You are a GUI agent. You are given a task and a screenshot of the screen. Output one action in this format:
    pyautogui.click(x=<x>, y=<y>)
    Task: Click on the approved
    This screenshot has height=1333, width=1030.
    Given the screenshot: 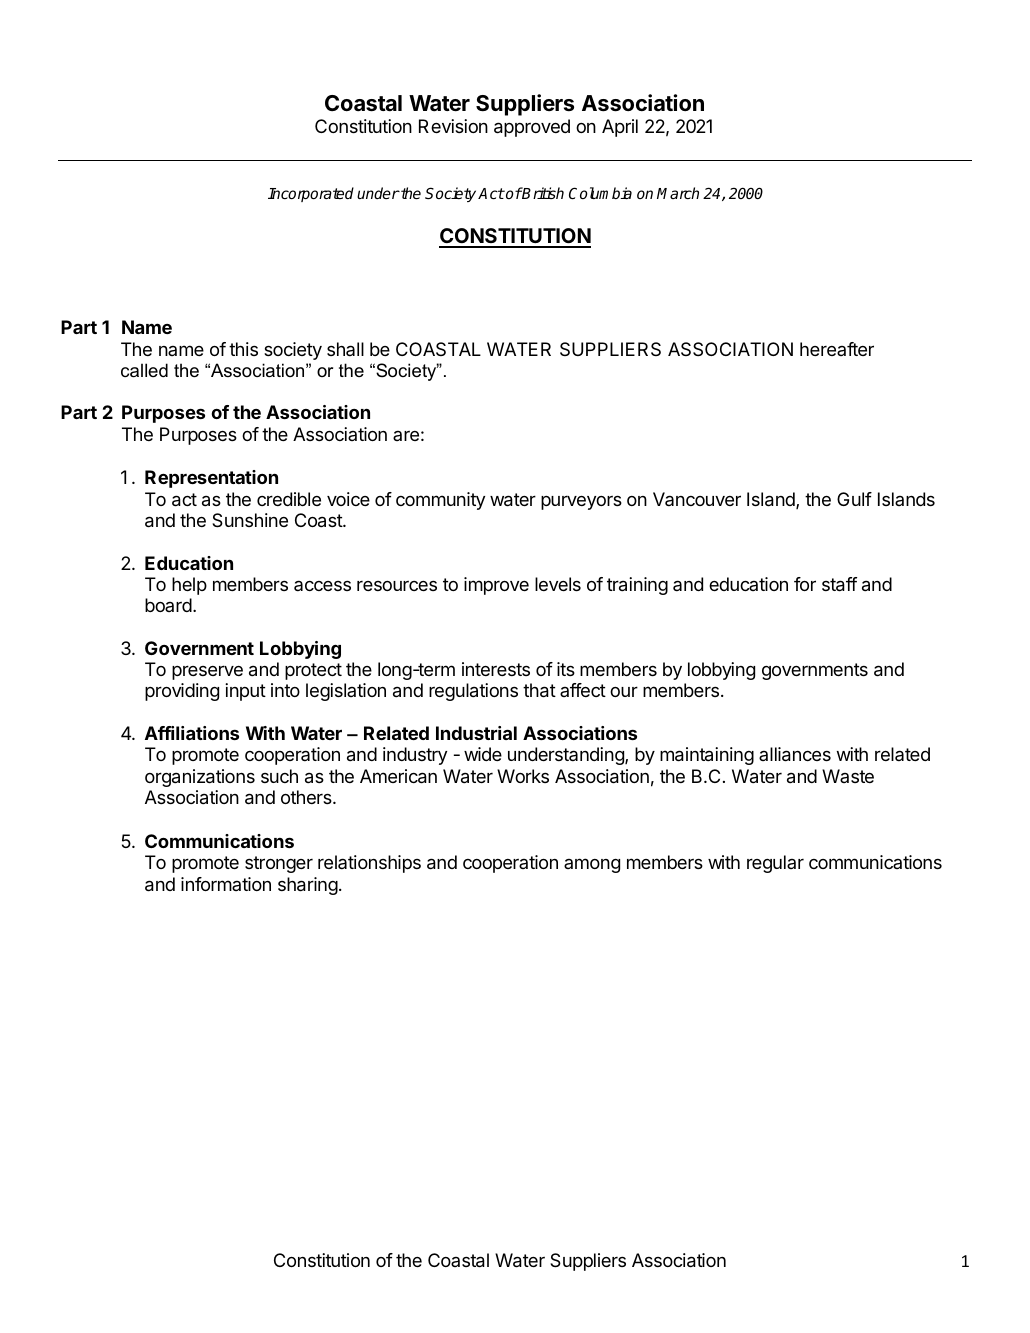 What is the action you would take?
    pyautogui.click(x=532, y=128)
